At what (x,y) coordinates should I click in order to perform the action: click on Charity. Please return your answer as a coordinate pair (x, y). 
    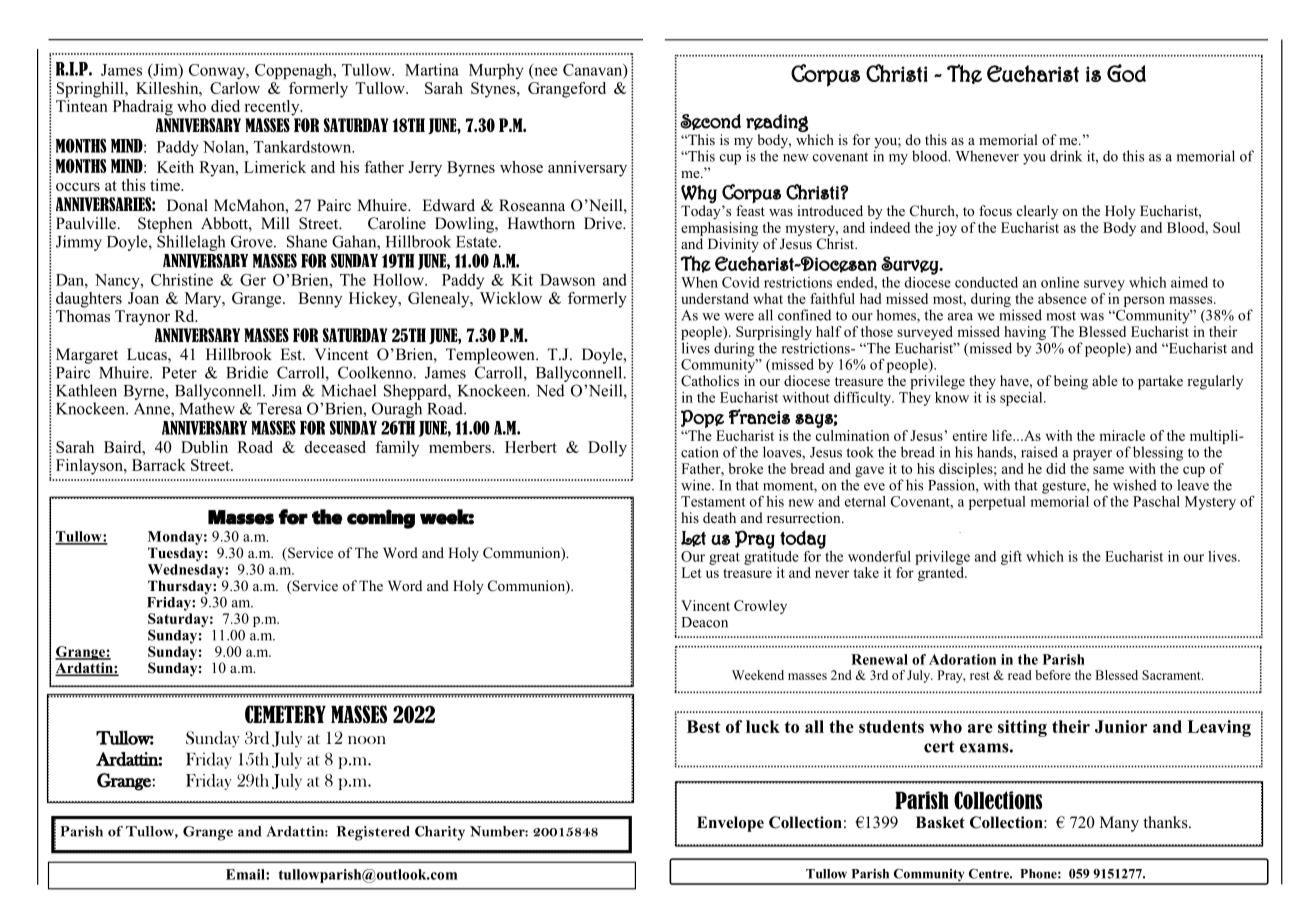
    Looking at the image, I should click on (440, 833).
